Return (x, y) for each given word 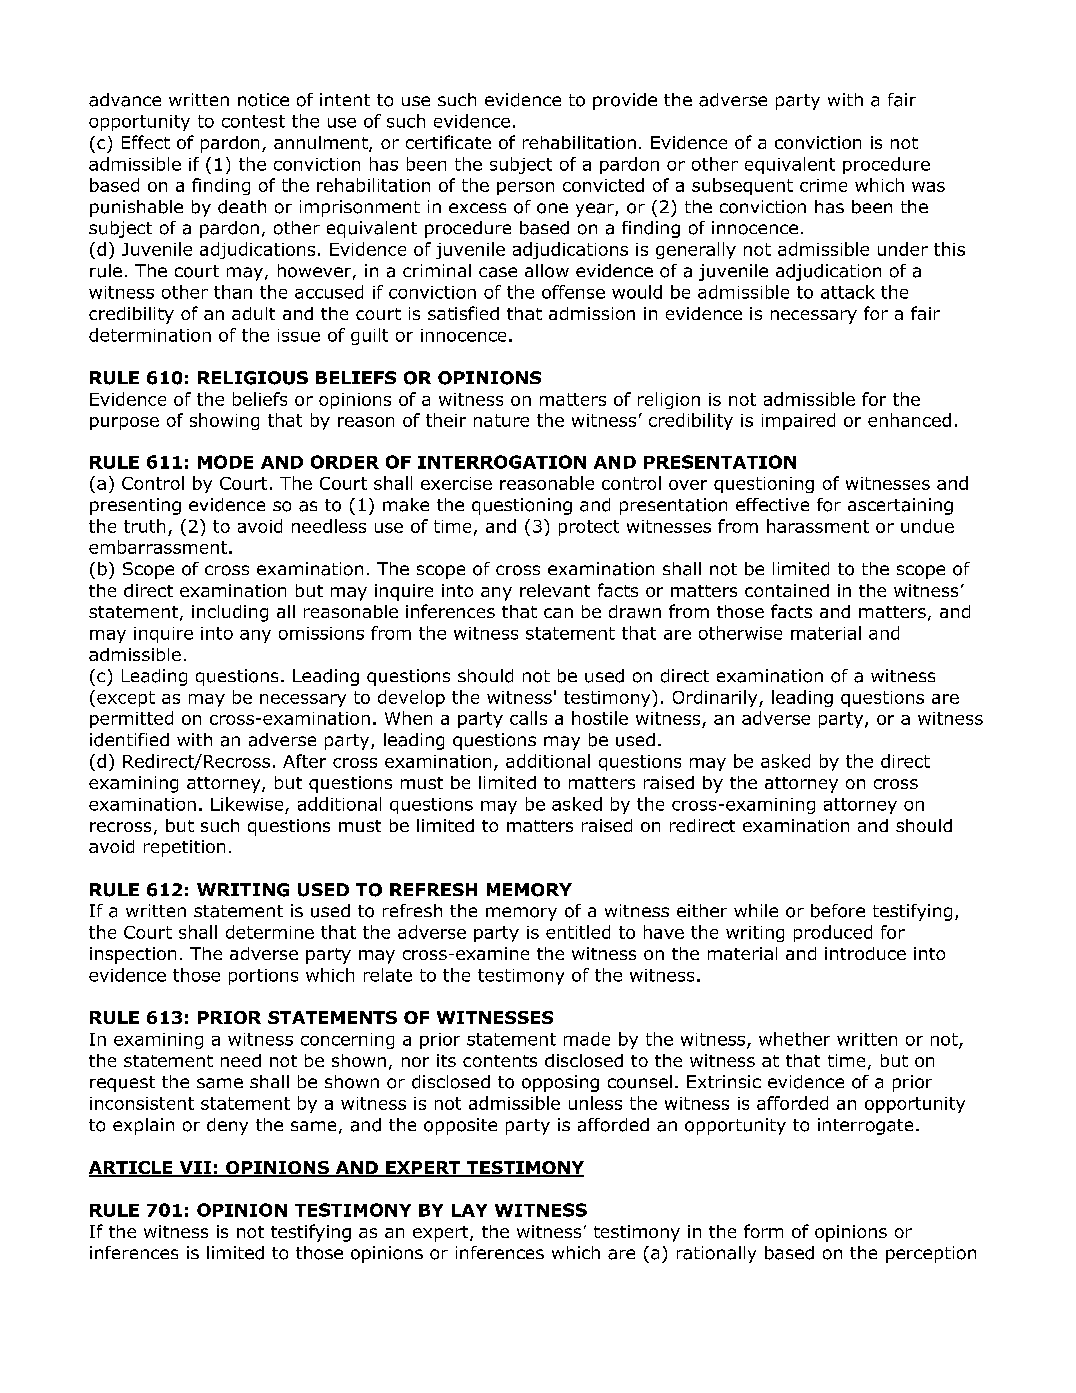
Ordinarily (716, 698)
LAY (469, 1210)
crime (823, 185)
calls (528, 718)
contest (253, 121)
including (230, 613)
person (525, 188)
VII (195, 1168)
